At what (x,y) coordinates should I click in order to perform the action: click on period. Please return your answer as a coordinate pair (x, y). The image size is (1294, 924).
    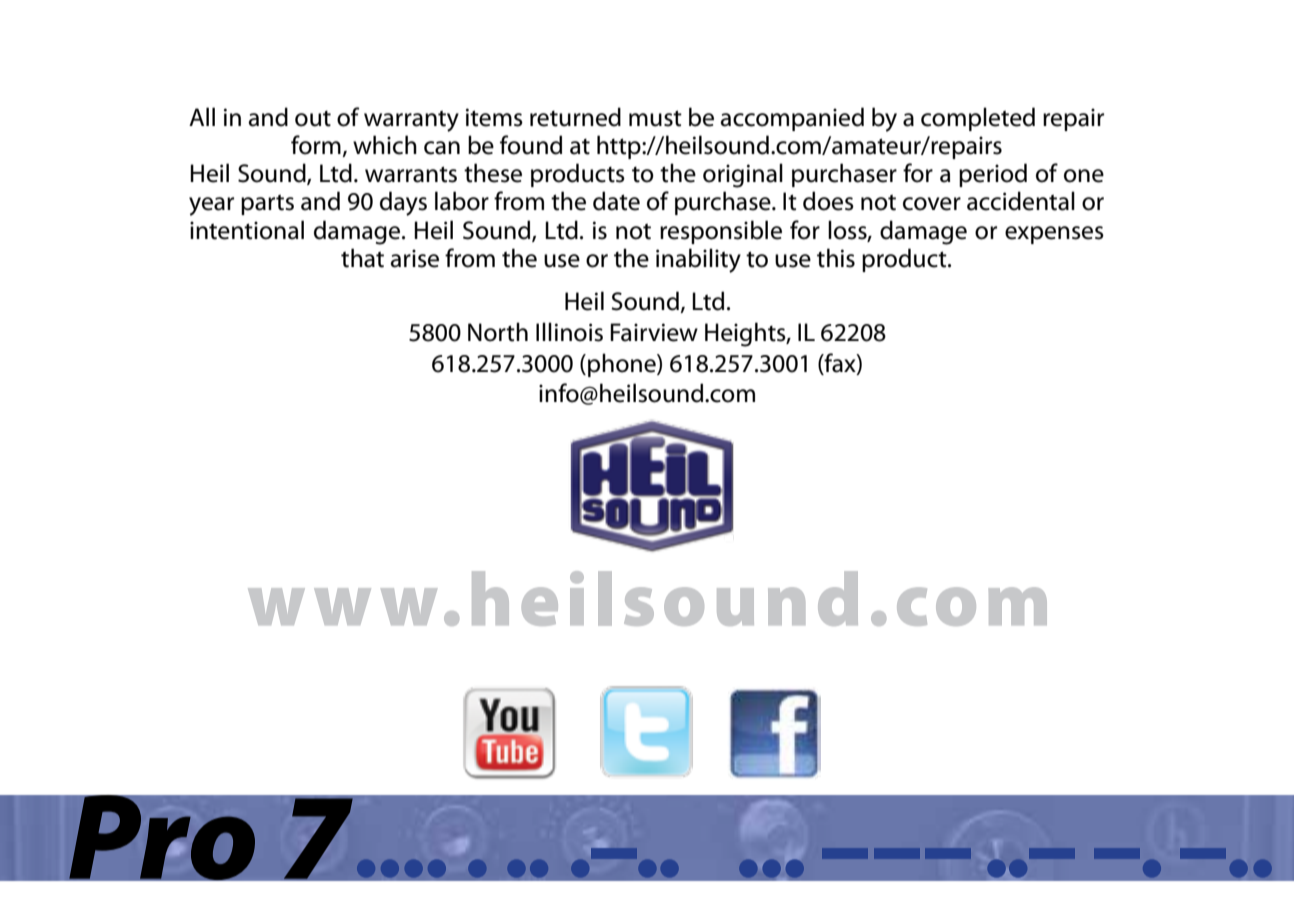
    Looking at the image, I should click on (993, 175).
